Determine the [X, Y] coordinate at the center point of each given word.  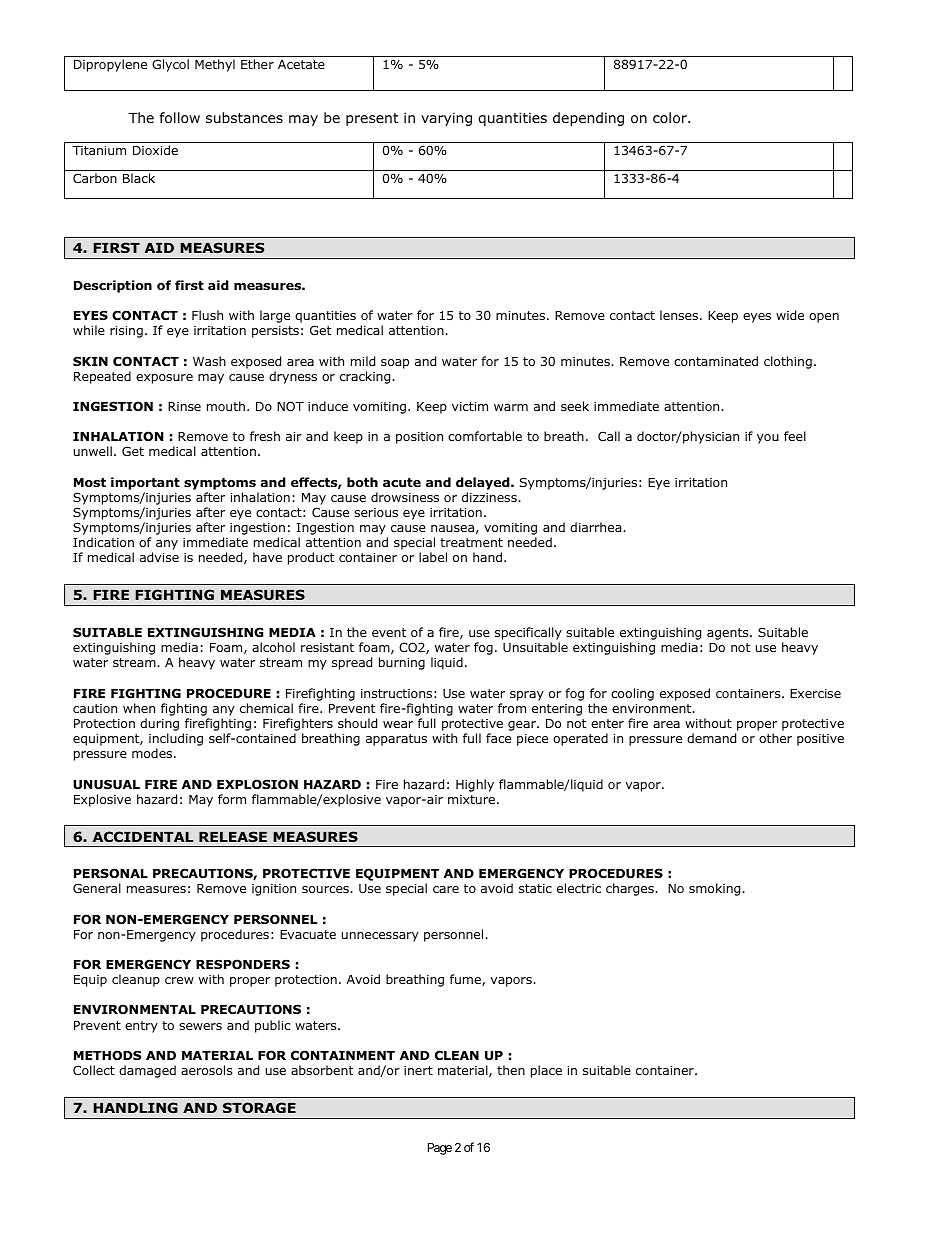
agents [729, 634]
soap [395, 364]
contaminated [716, 361]
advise [159, 557]
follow [180, 118]
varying [446, 119]
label [433, 557]
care [446, 889]
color [671, 118]
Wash [209, 361]
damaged [147, 1071]
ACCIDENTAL [143, 836]
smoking [716, 889]
